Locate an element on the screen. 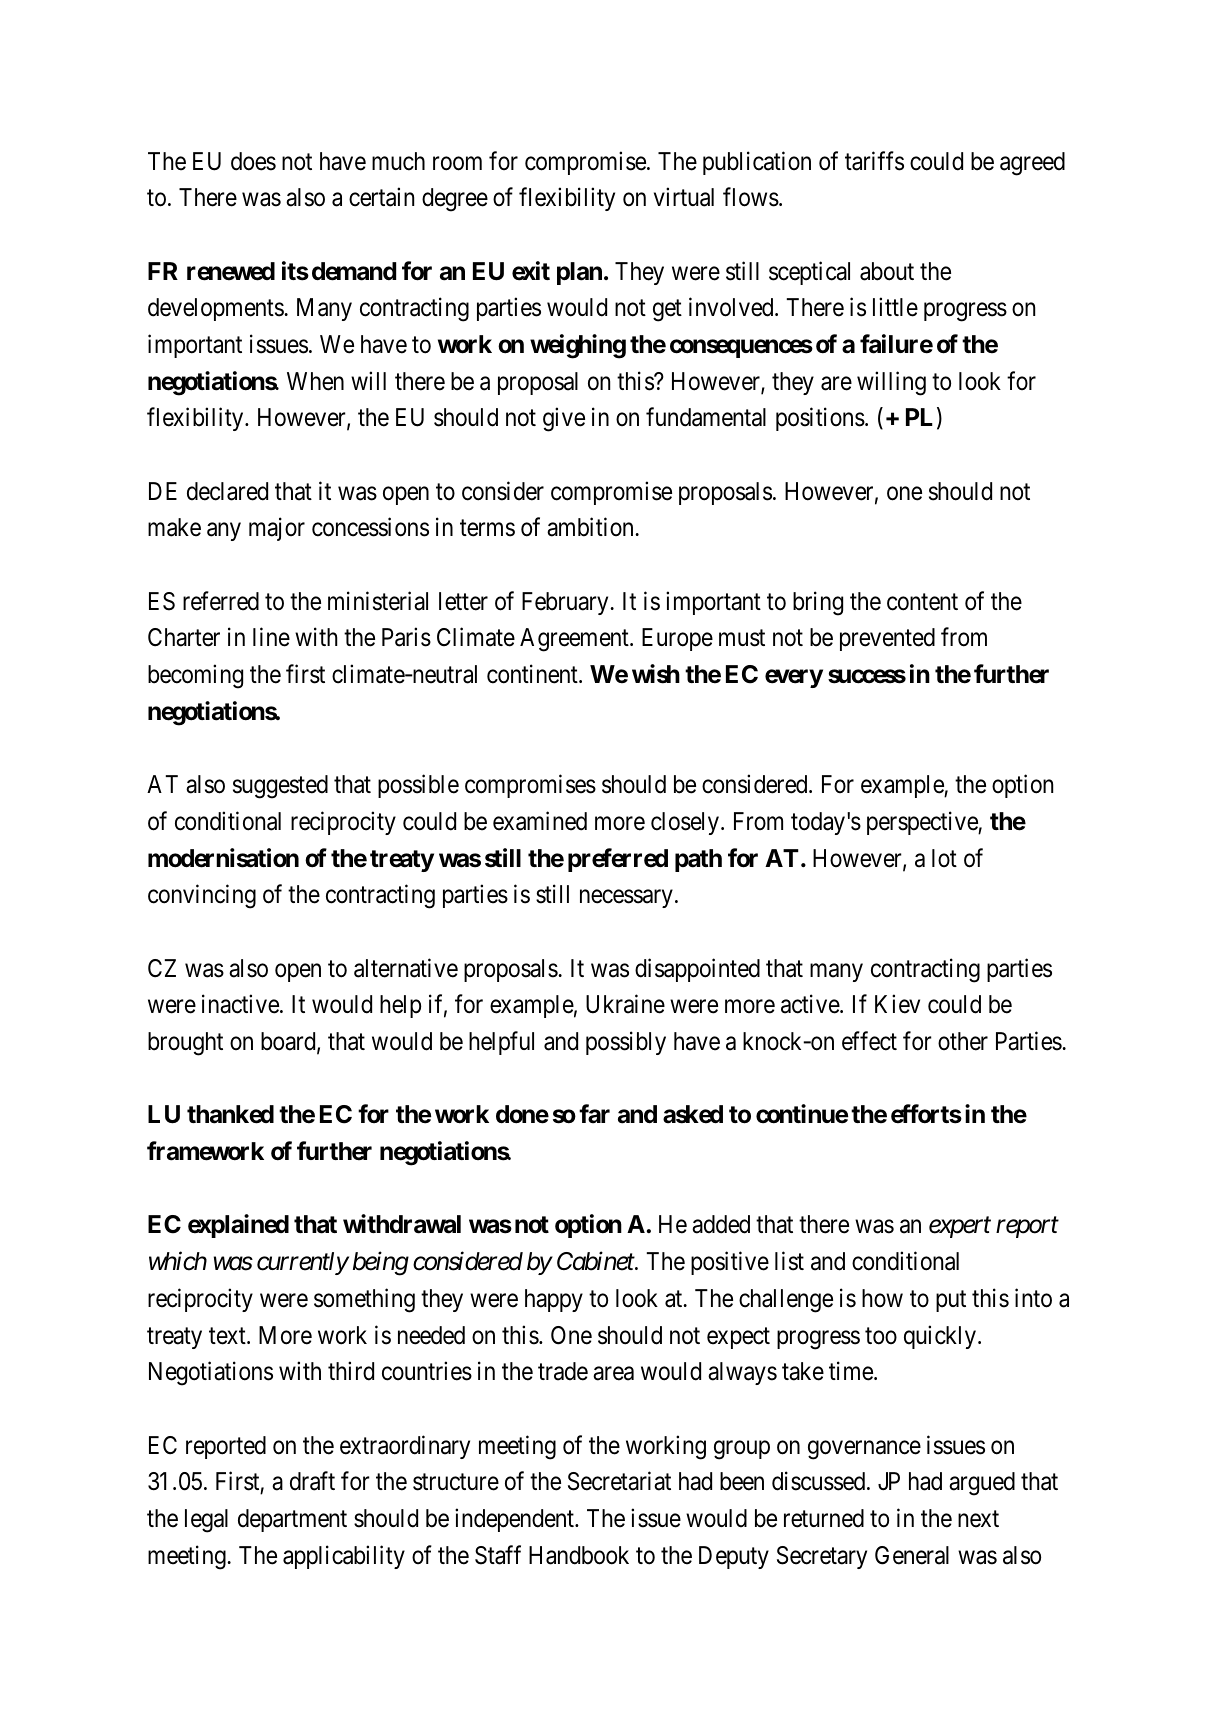 The image size is (1217, 1721). department is located at coordinates (292, 1520).
